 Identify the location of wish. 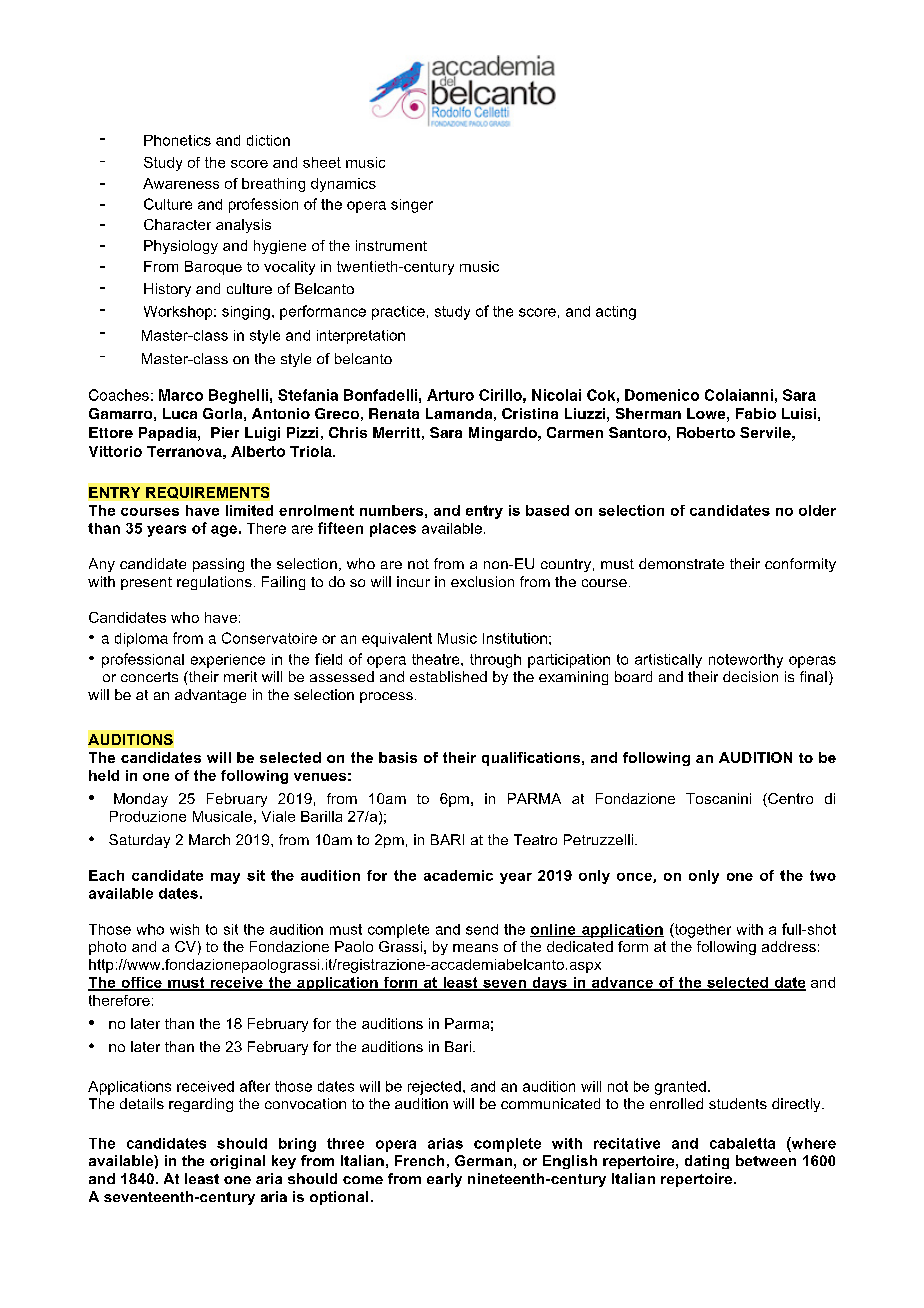
(184, 929).
